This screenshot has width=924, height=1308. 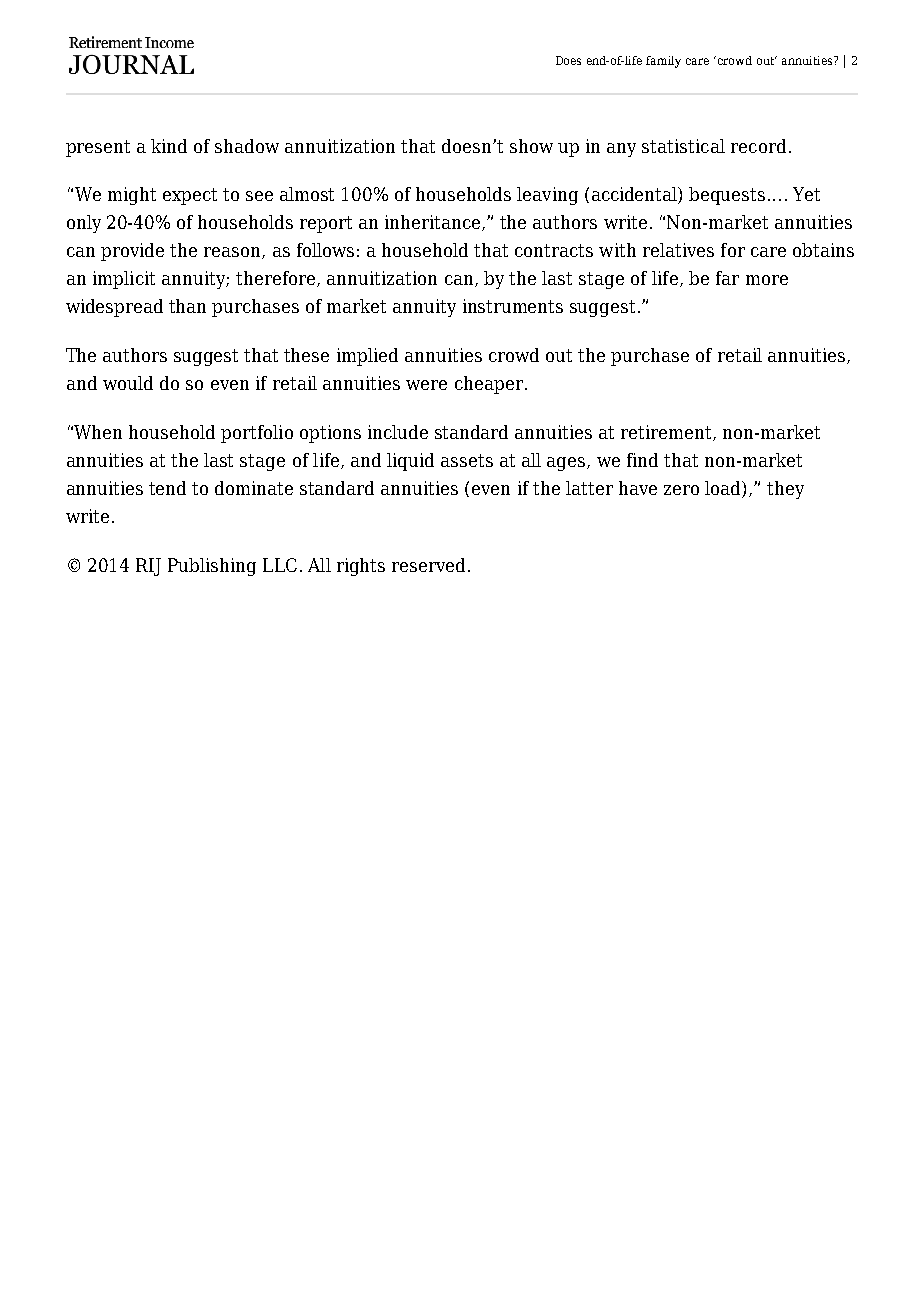 I want to click on expect, so click(x=190, y=196).
